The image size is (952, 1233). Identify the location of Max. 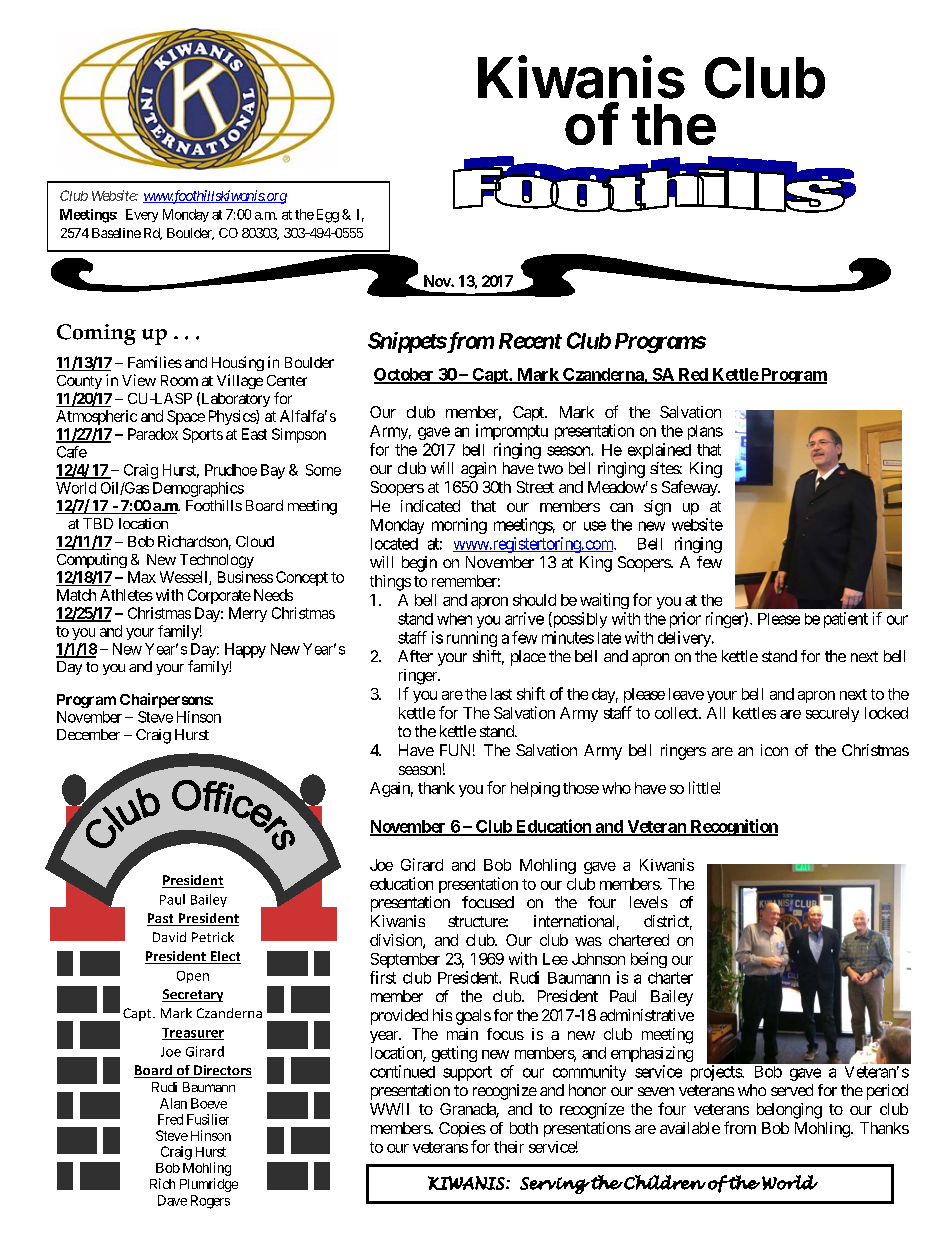
(142, 577).
